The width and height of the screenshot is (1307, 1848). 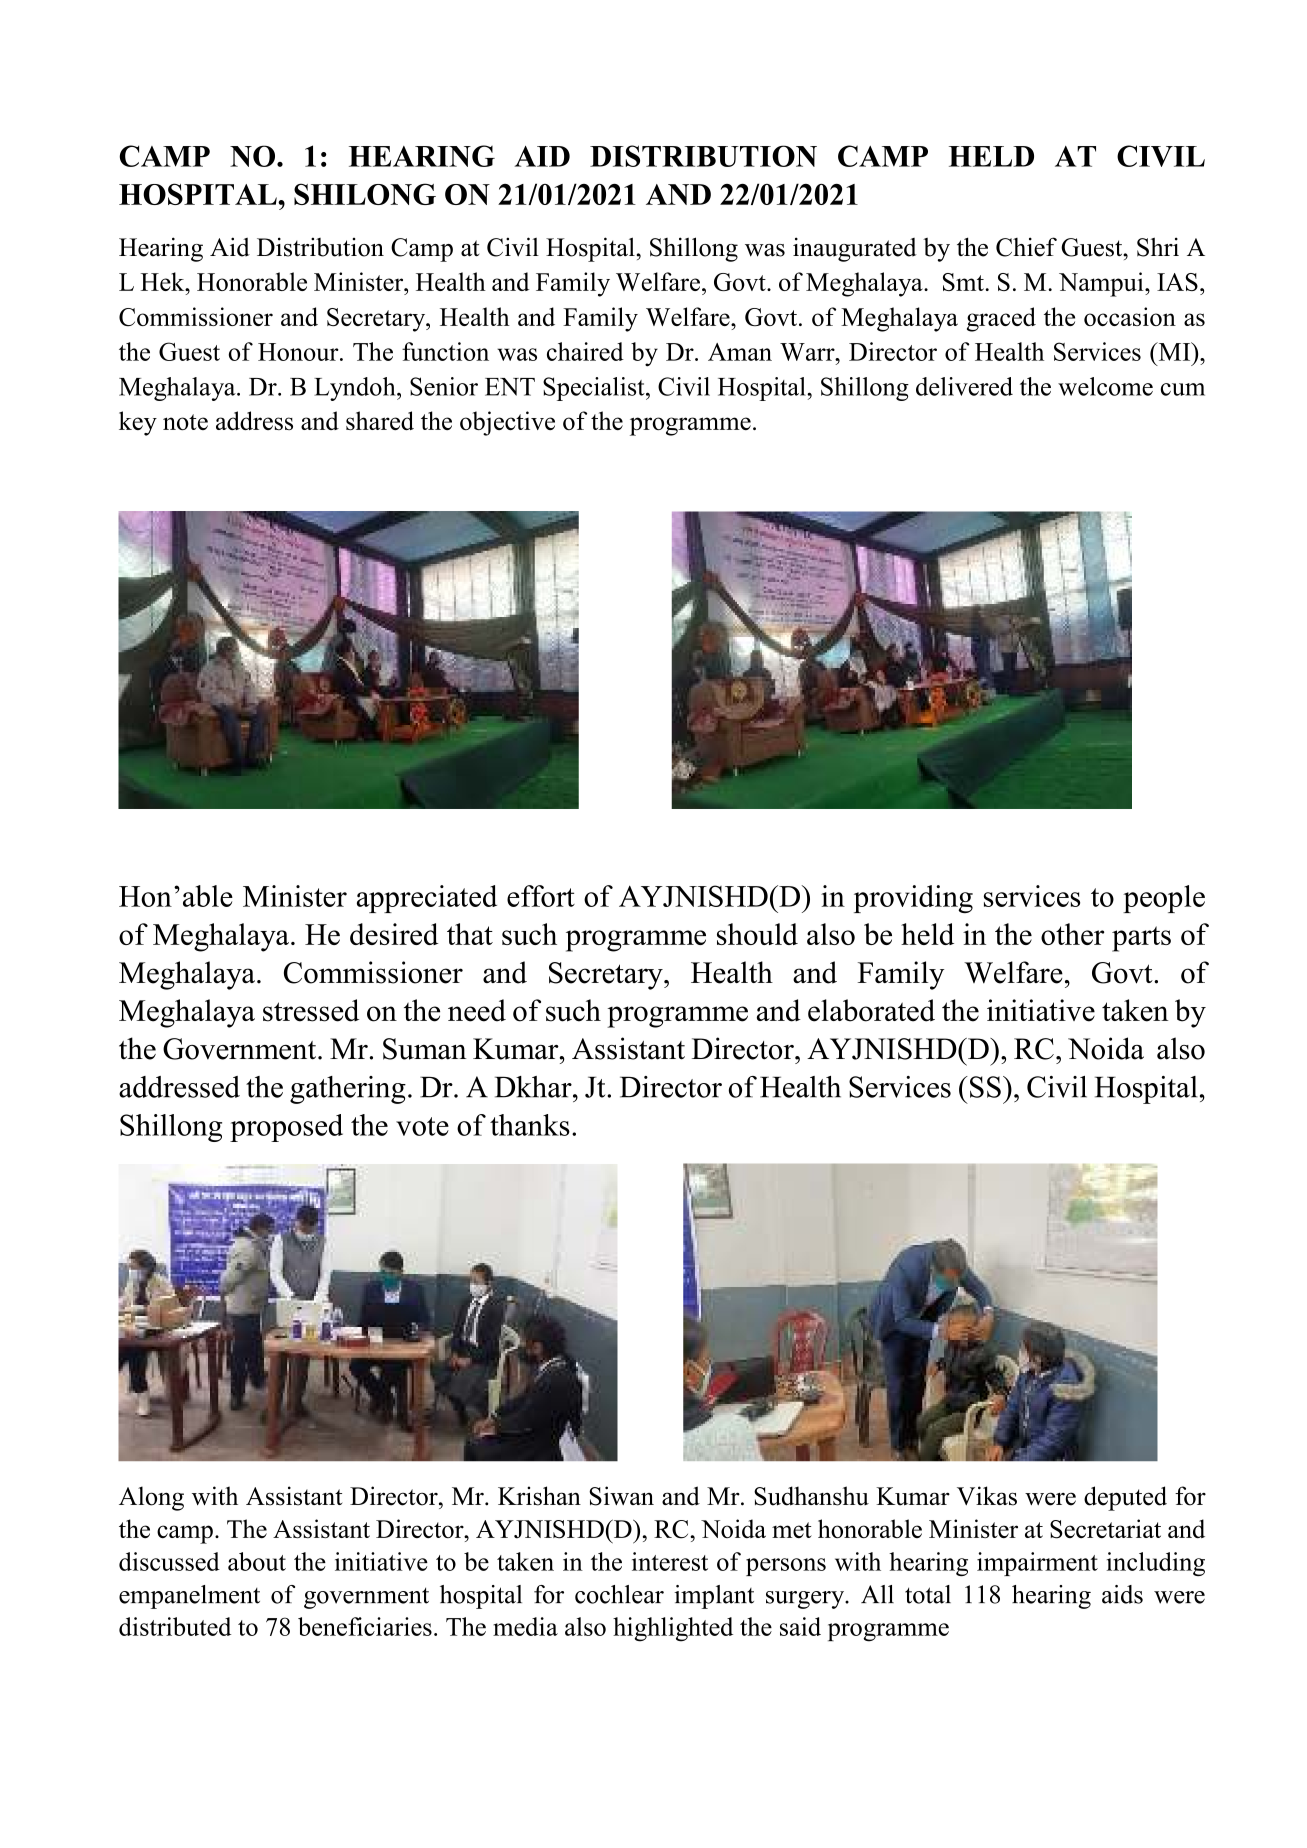 What do you see at coordinates (348, 1090) in the screenshot?
I see `gathering` at bounding box center [348, 1090].
